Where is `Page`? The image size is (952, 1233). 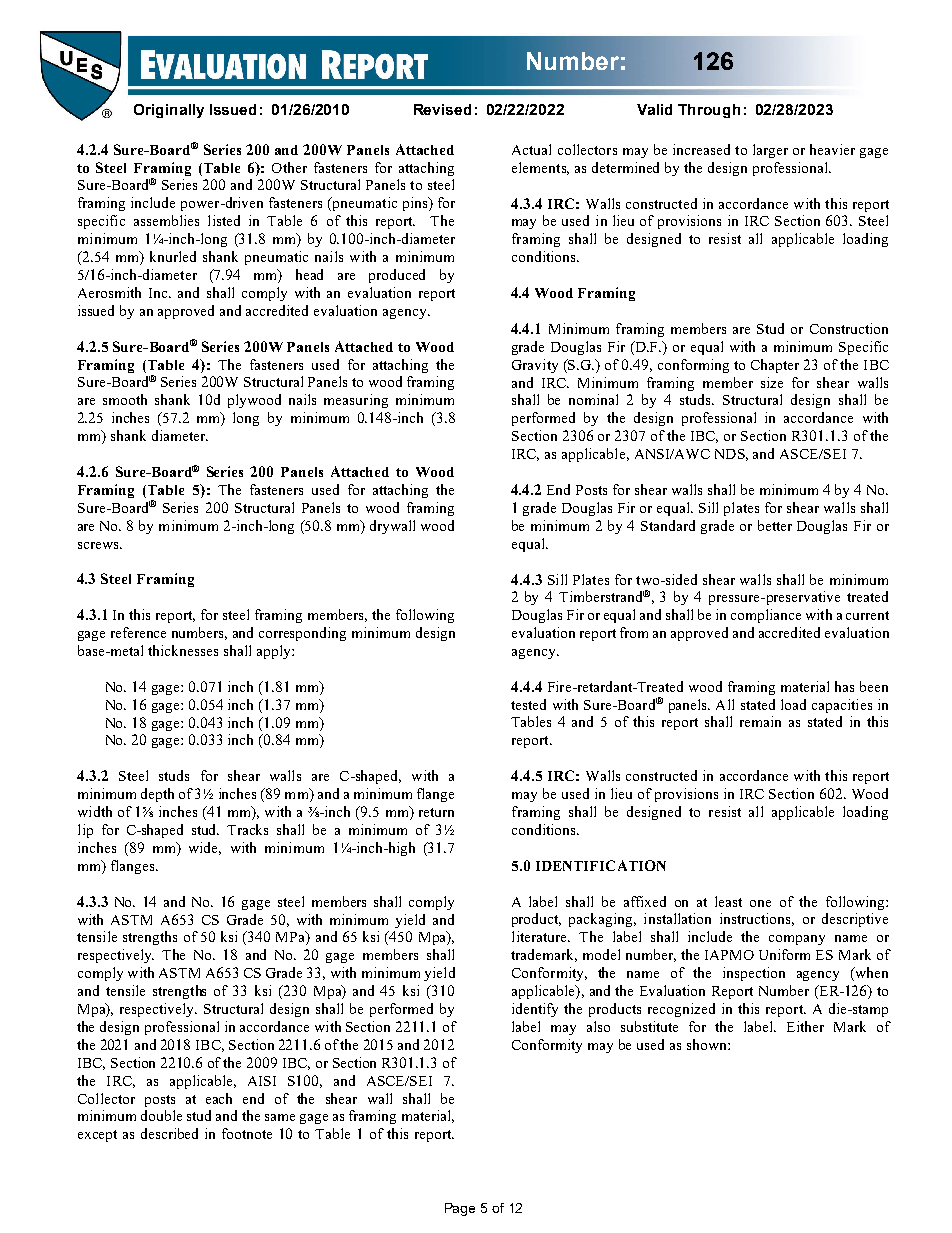 Page is located at coordinates (460, 1209).
